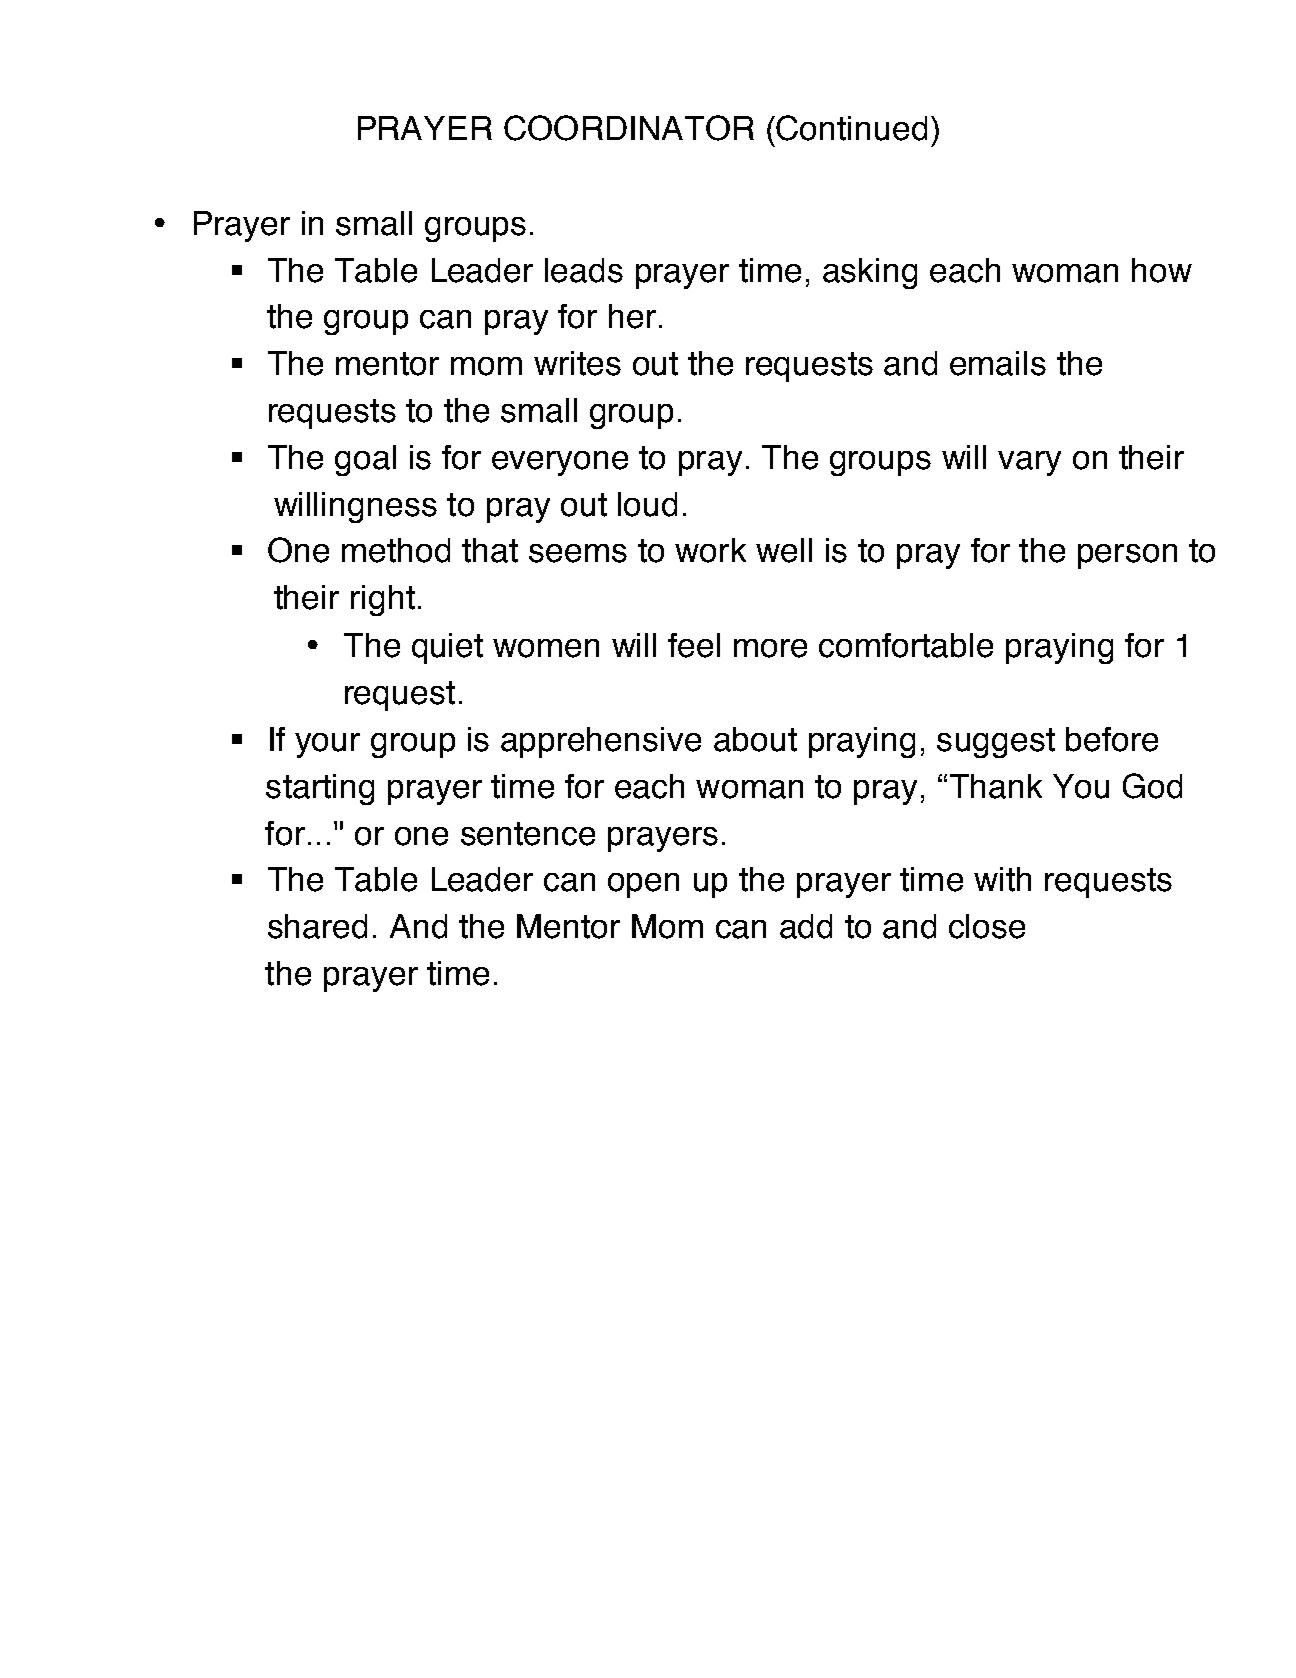 Image resolution: width=1296 pixels, height=1678 pixels. I want to click on method, so click(396, 550).
